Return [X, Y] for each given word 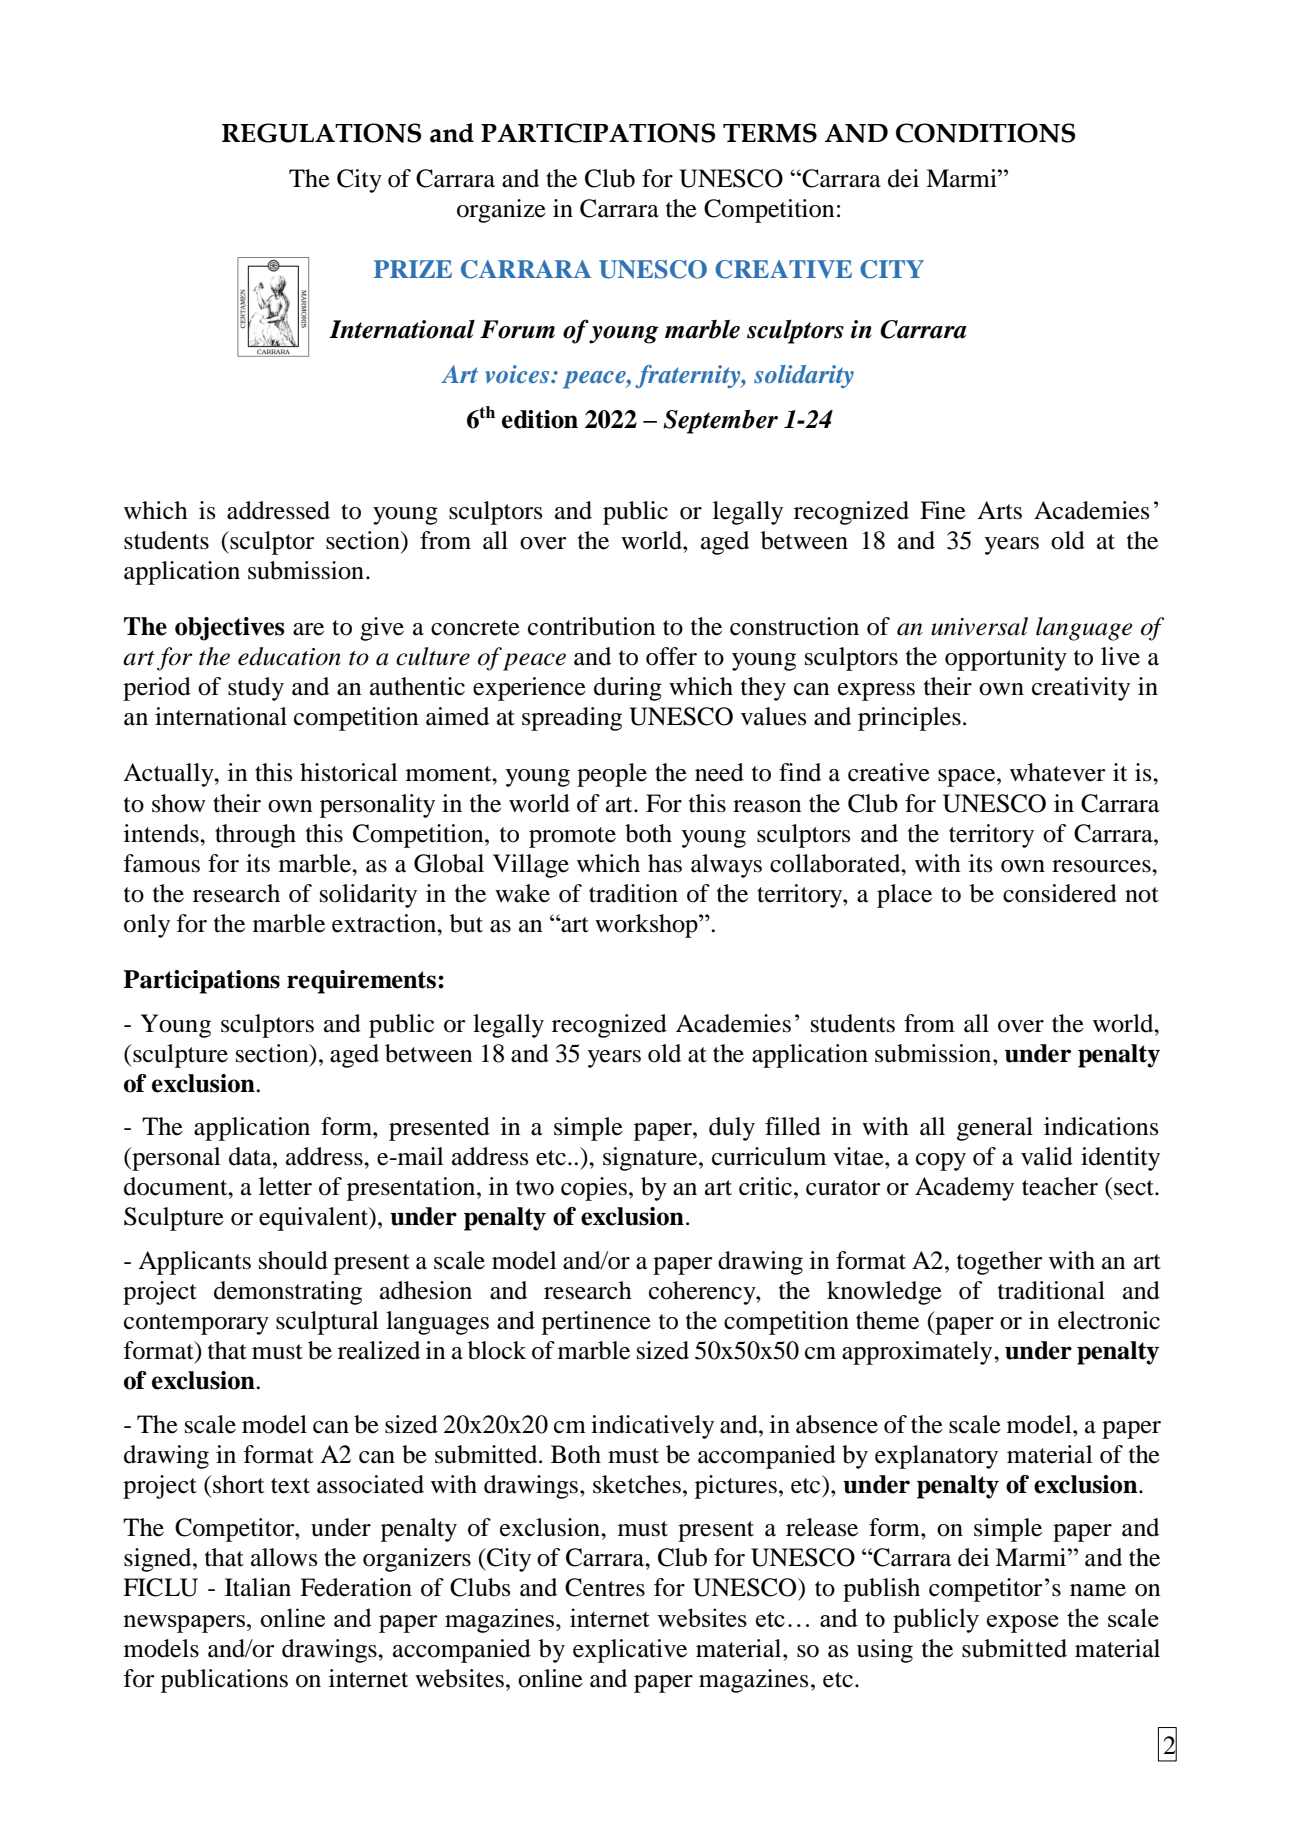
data [251, 1156]
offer [671, 656]
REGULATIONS [321, 133]
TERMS [770, 133]
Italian [258, 1587]
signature [651, 1159]
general [995, 1129]
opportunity [1006, 659]
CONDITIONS [985, 133]
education [289, 656]
